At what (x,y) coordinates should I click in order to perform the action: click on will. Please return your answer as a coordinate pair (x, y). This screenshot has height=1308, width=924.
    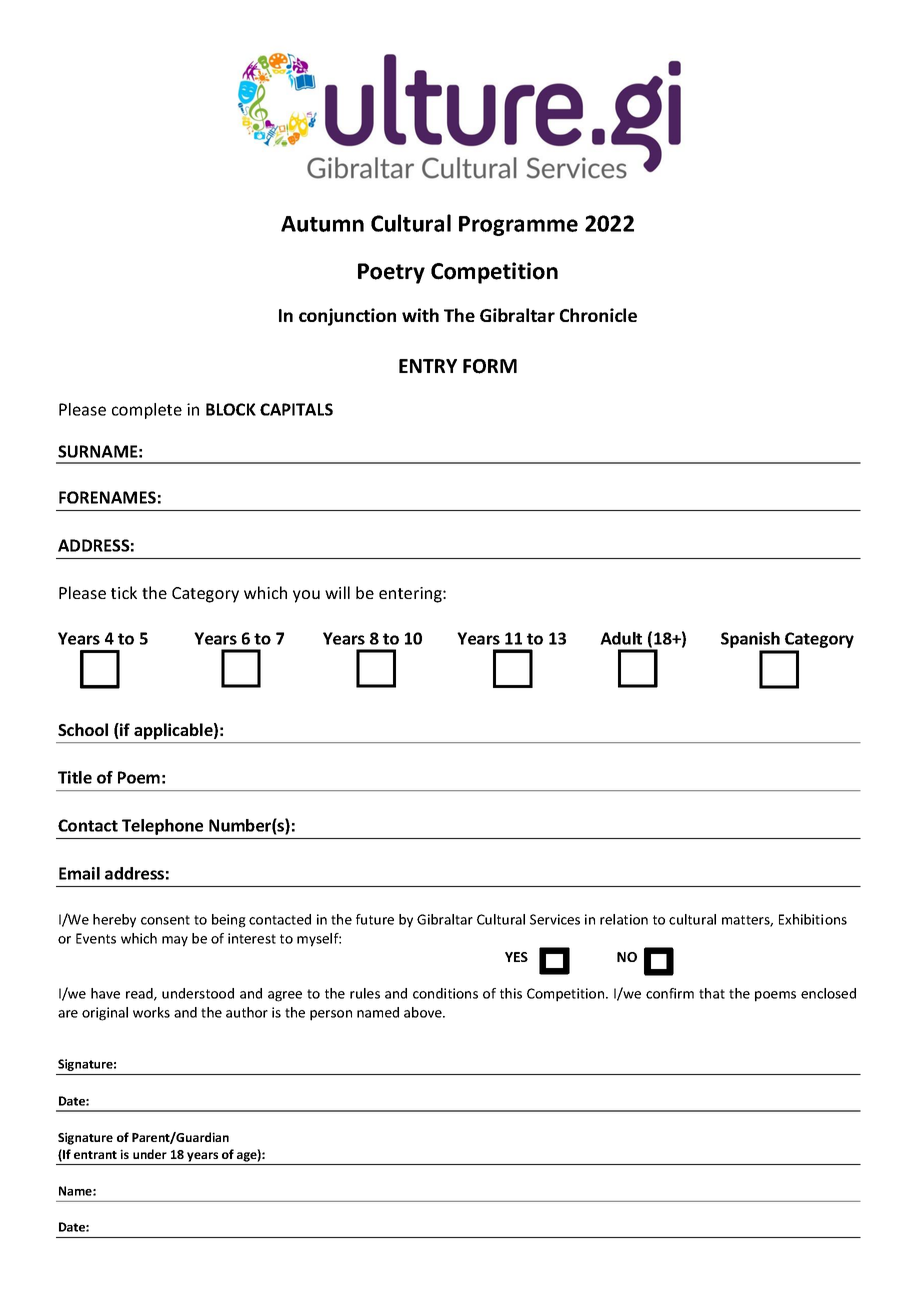
    Looking at the image, I should click on (337, 592).
